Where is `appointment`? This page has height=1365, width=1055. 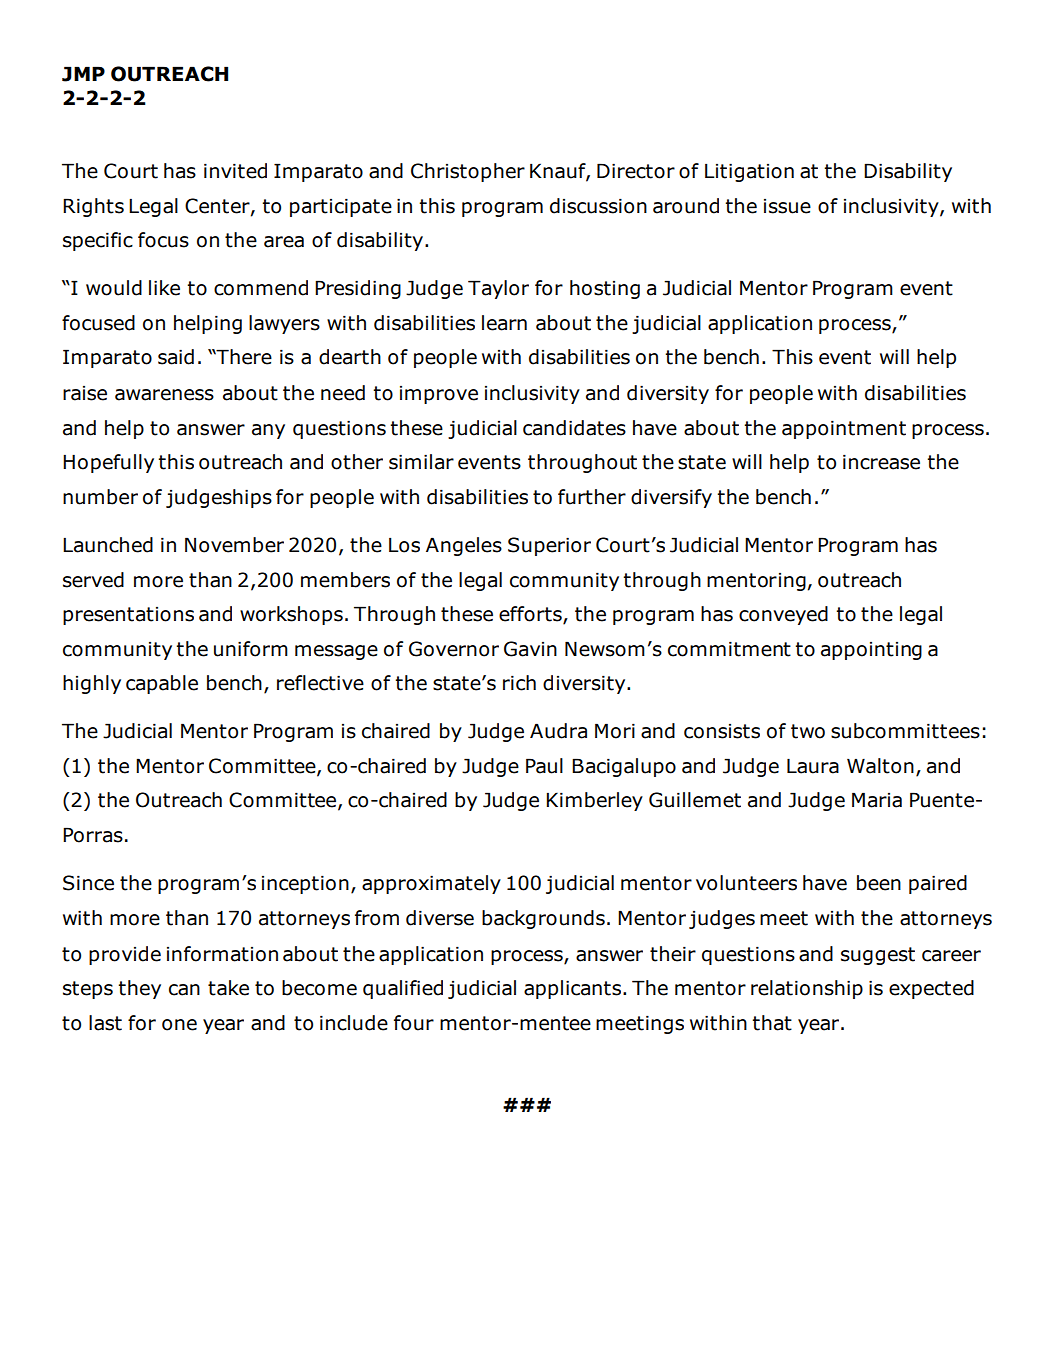 appointment is located at coordinates (844, 429).
